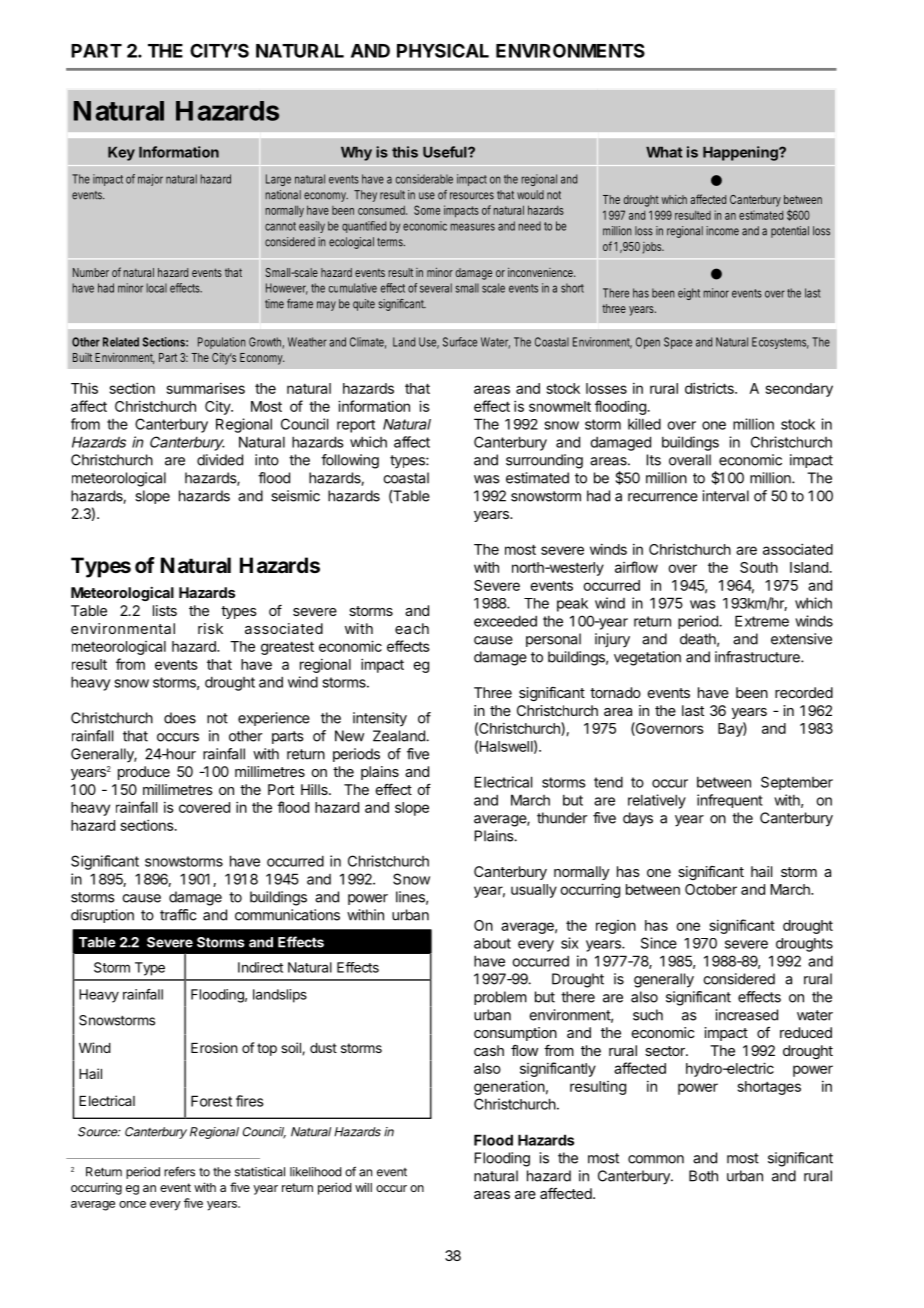  What do you see at coordinates (703, 1176) in the image?
I see `Both` at bounding box center [703, 1176].
